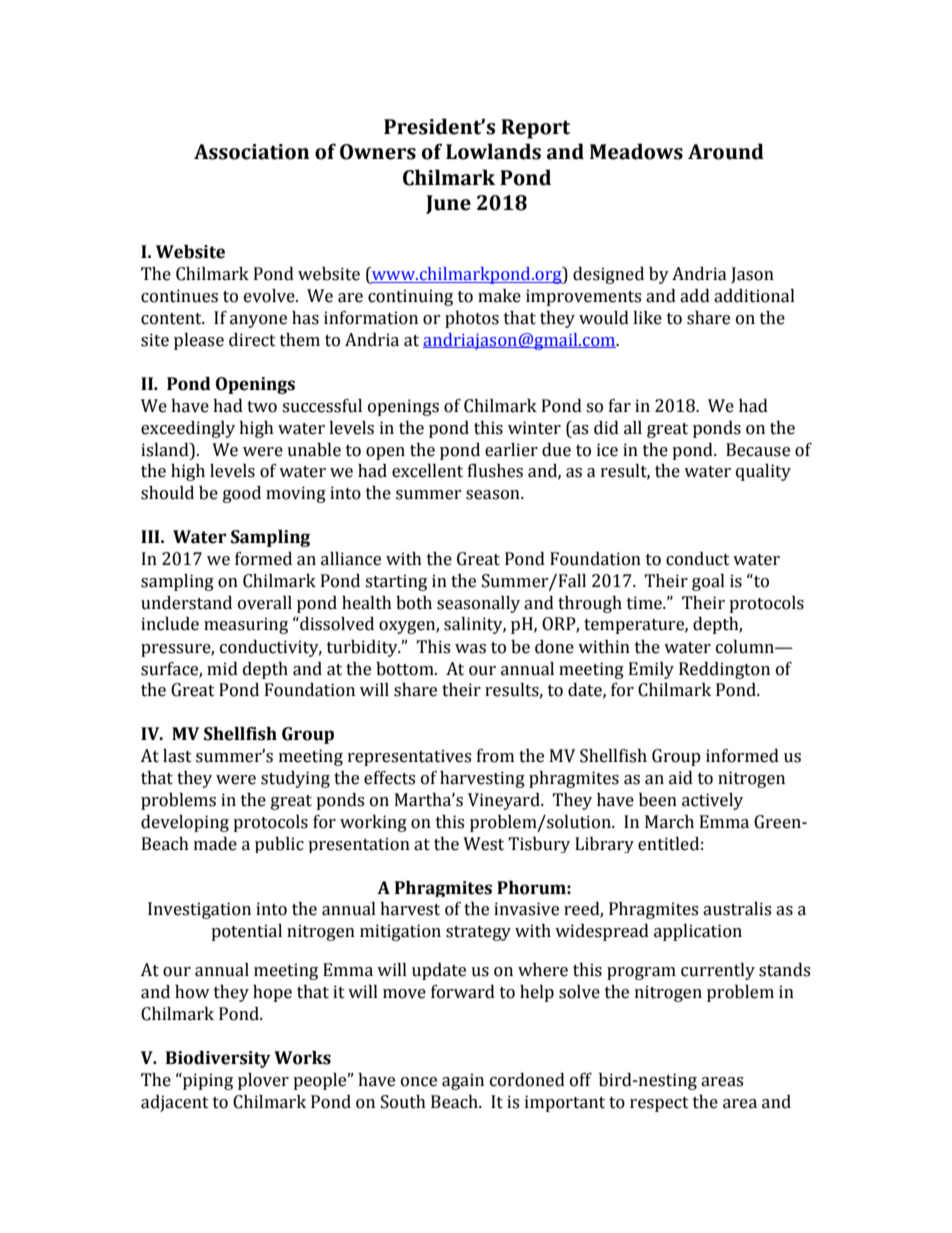  Describe the element at coordinates (681, 778) in the image. I see `aid` at that location.
